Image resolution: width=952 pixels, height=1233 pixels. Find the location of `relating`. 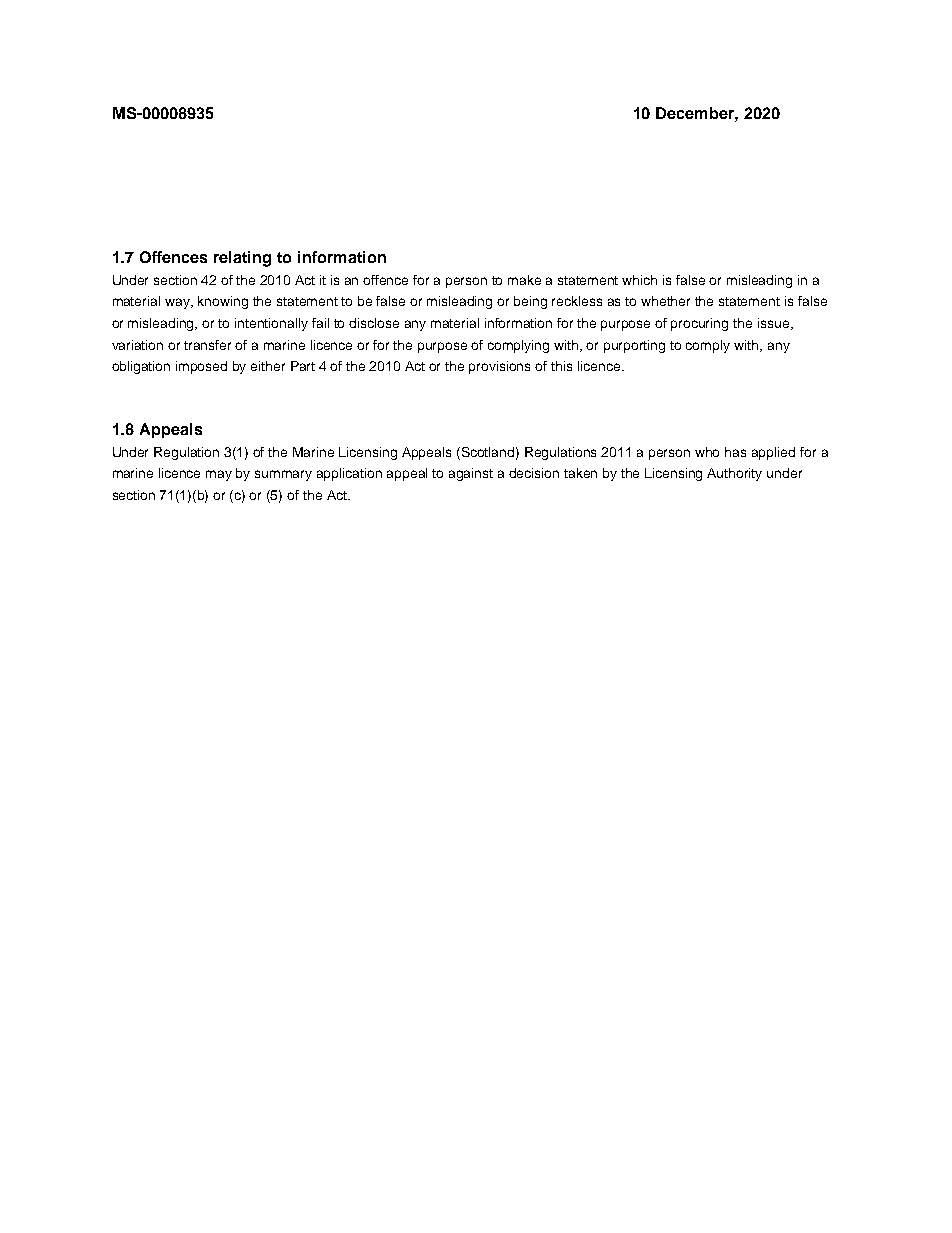

relating is located at coordinates (242, 259).
